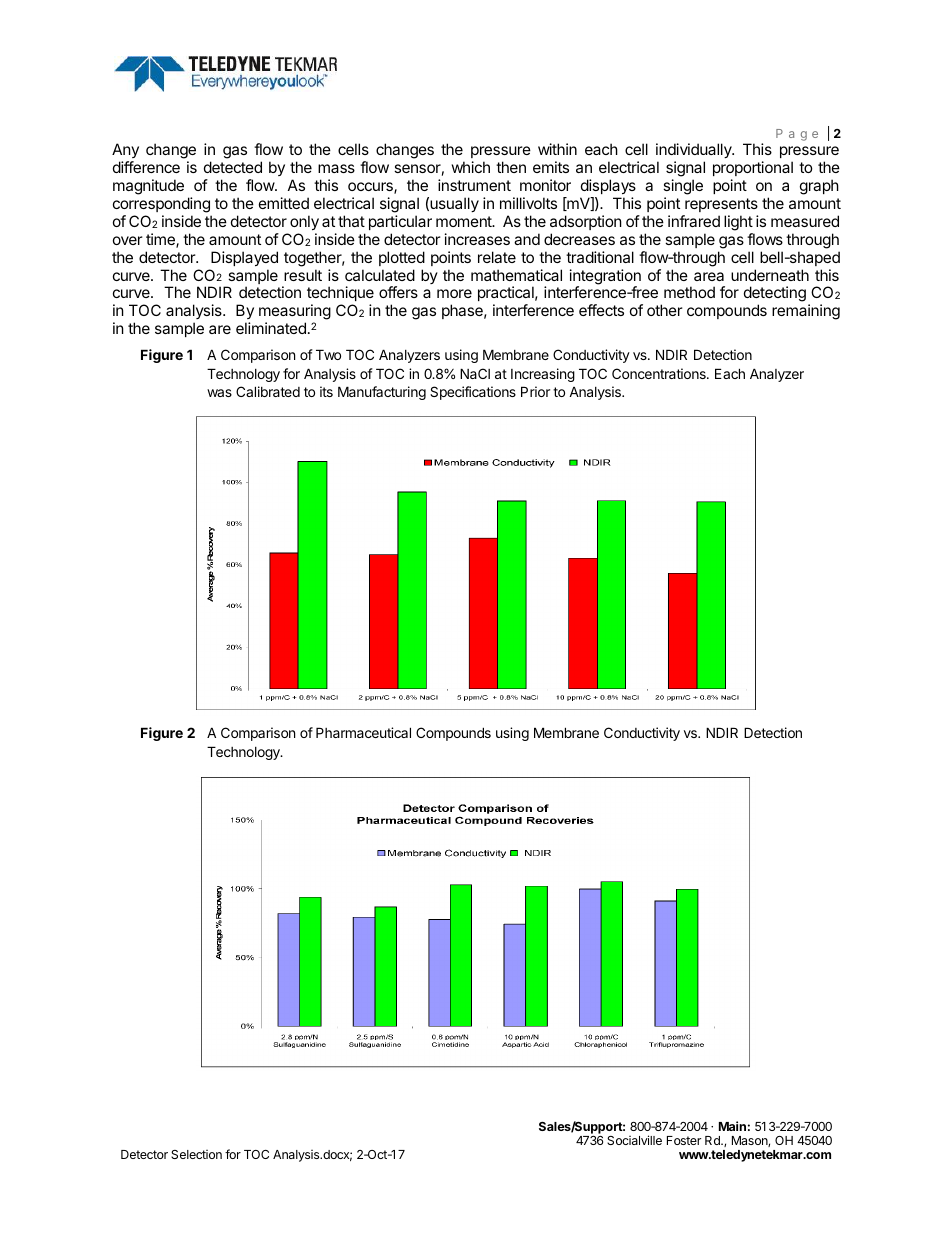  What do you see at coordinates (535, 391) in the screenshot?
I see `Prior` at bounding box center [535, 391].
